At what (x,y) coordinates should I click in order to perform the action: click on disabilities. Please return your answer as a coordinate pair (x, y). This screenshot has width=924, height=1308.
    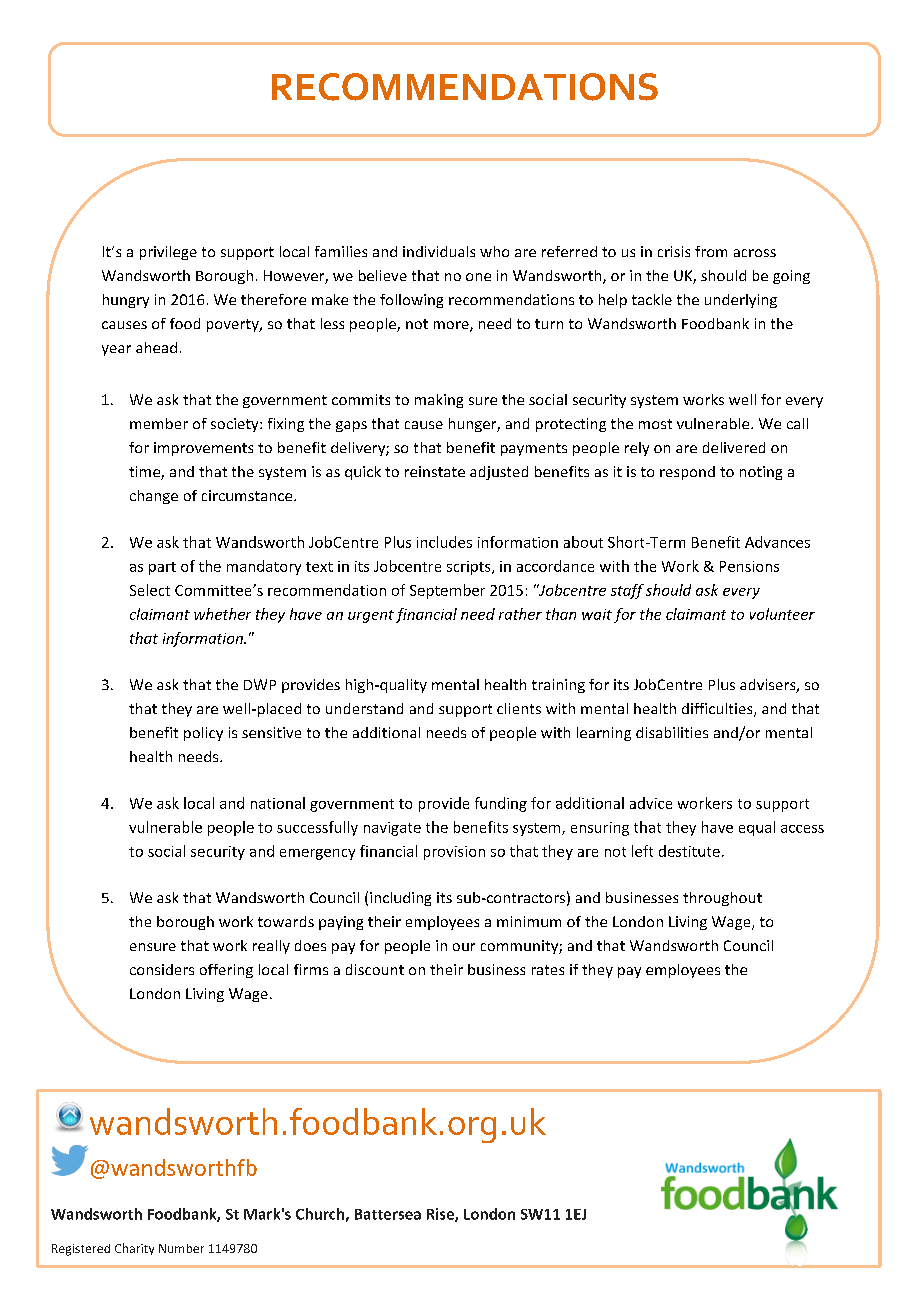
    Looking at the image, I should click on (672, 732).
